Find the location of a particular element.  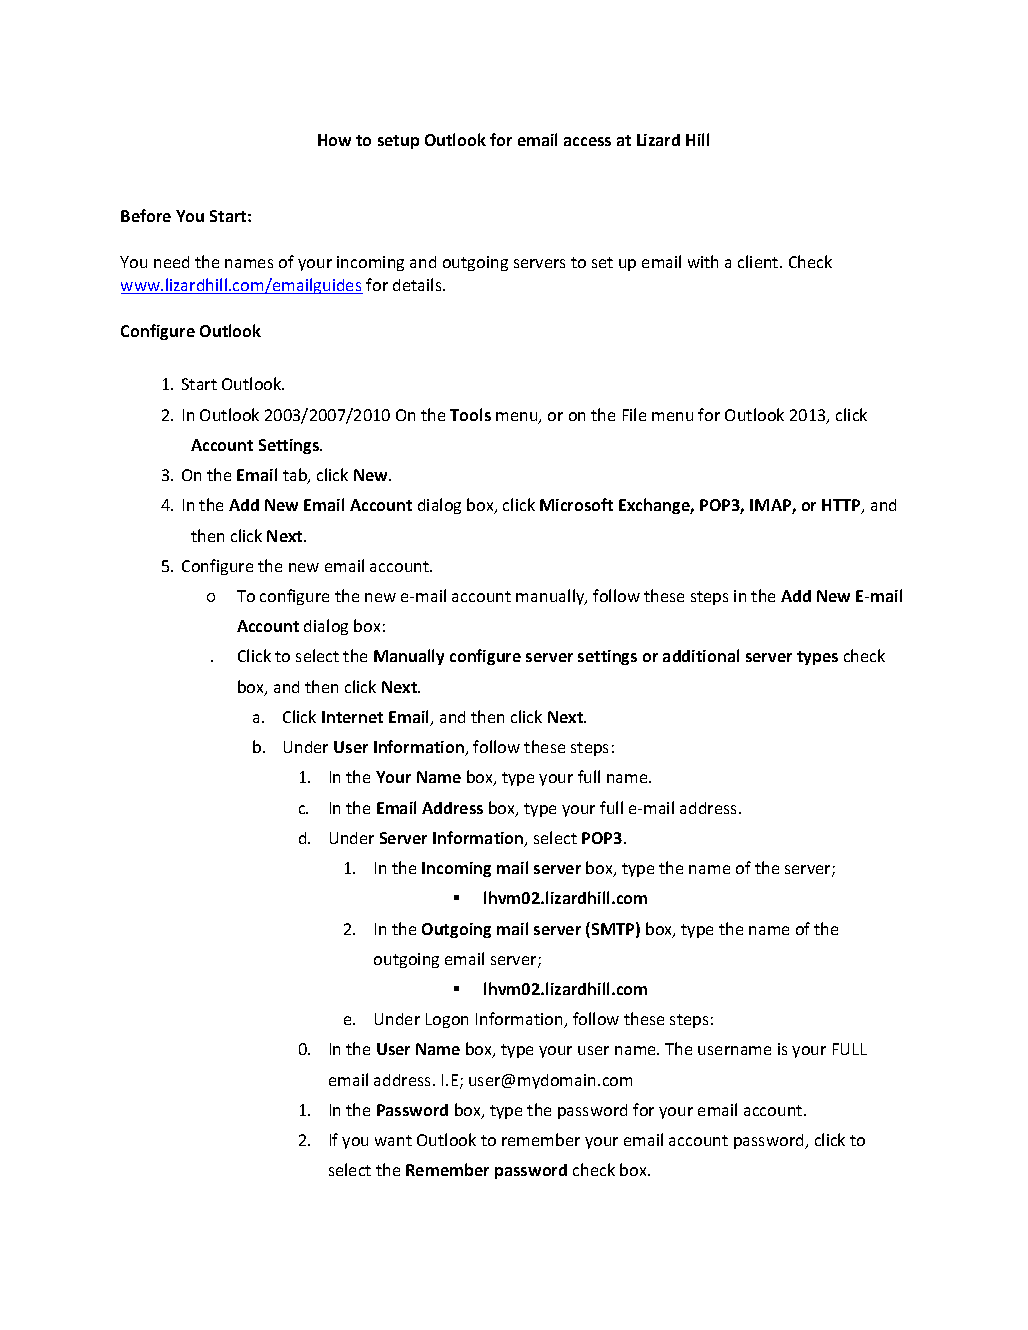

access is located at coordinates (587, 141).
